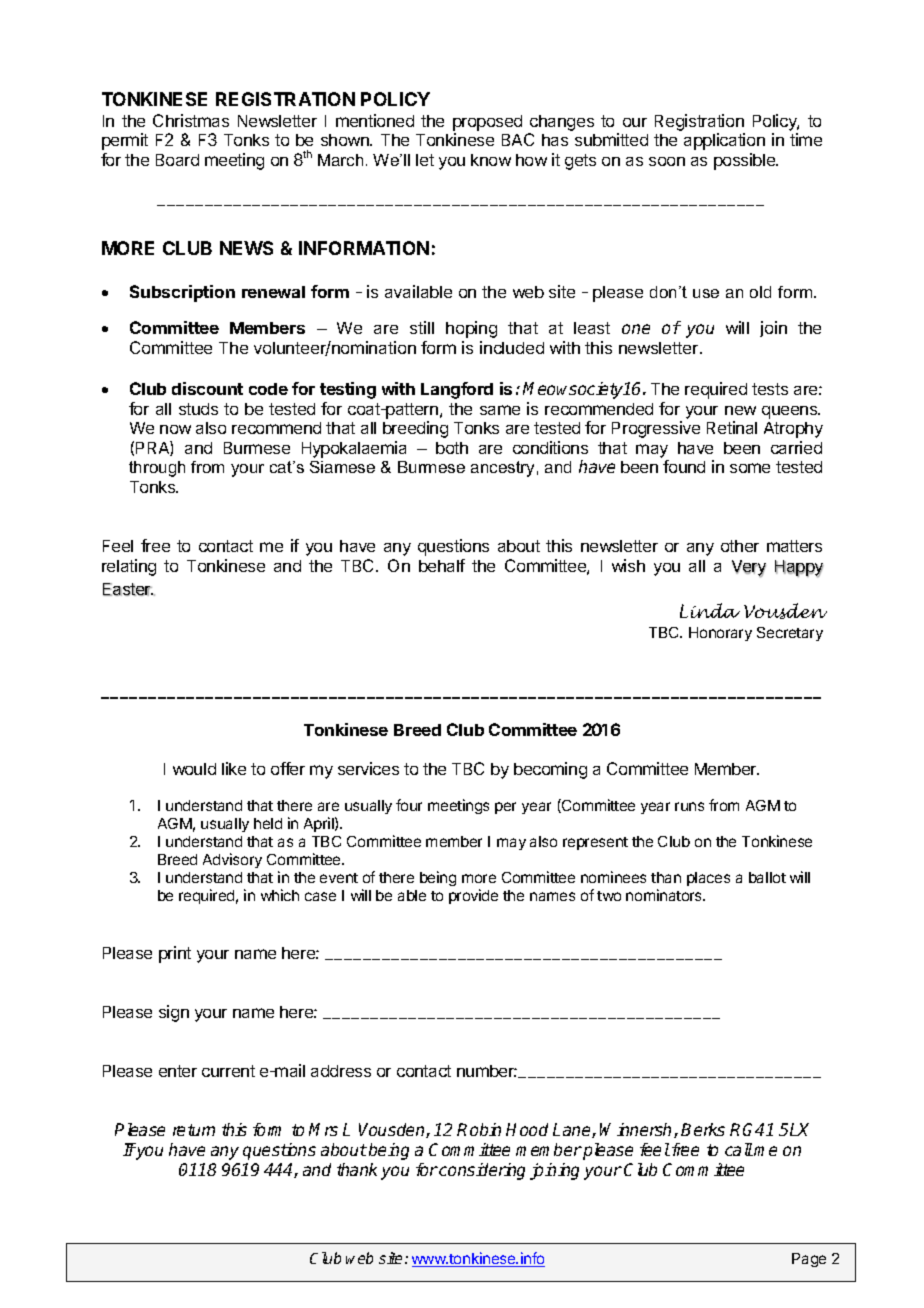 The height and width of the screenshot is (1308, 924). I want to click on other, so click(740, 546).
